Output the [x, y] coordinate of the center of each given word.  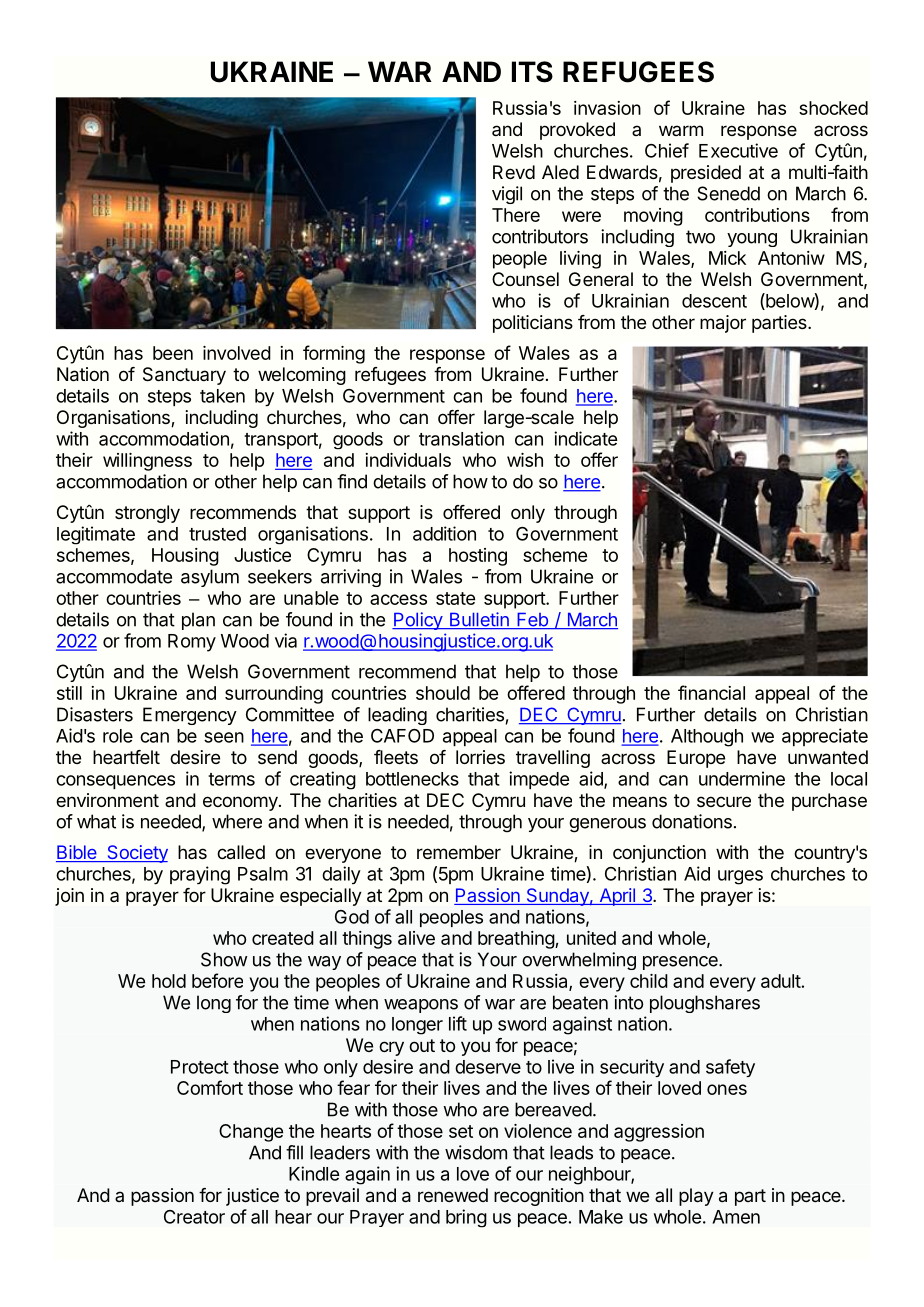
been [173, 353]
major [723, 324]
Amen [736, 1217]
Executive [738, 150]
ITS [532, 72]
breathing [517, 940]
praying [200, 875]
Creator [194, 1217]
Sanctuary [184, 376]
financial [711, 692]
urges [740, 877]
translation [461, 438]
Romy [192, 643]
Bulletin [479, 620]
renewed [453, 1195]
